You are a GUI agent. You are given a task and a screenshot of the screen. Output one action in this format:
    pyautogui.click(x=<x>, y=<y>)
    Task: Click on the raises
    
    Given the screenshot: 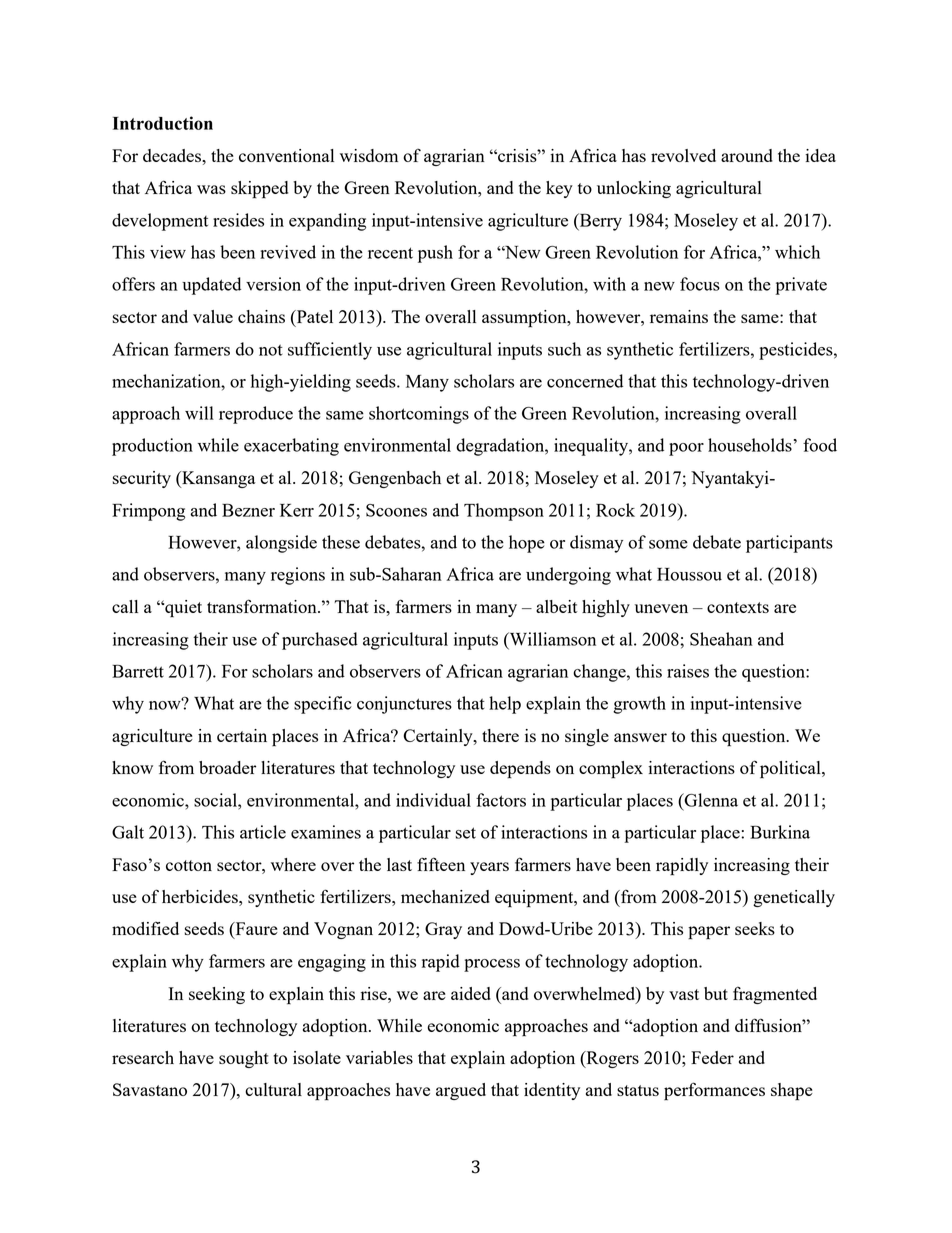 What is the action you would take?
    pyautogui.click(x=688, y=671)
